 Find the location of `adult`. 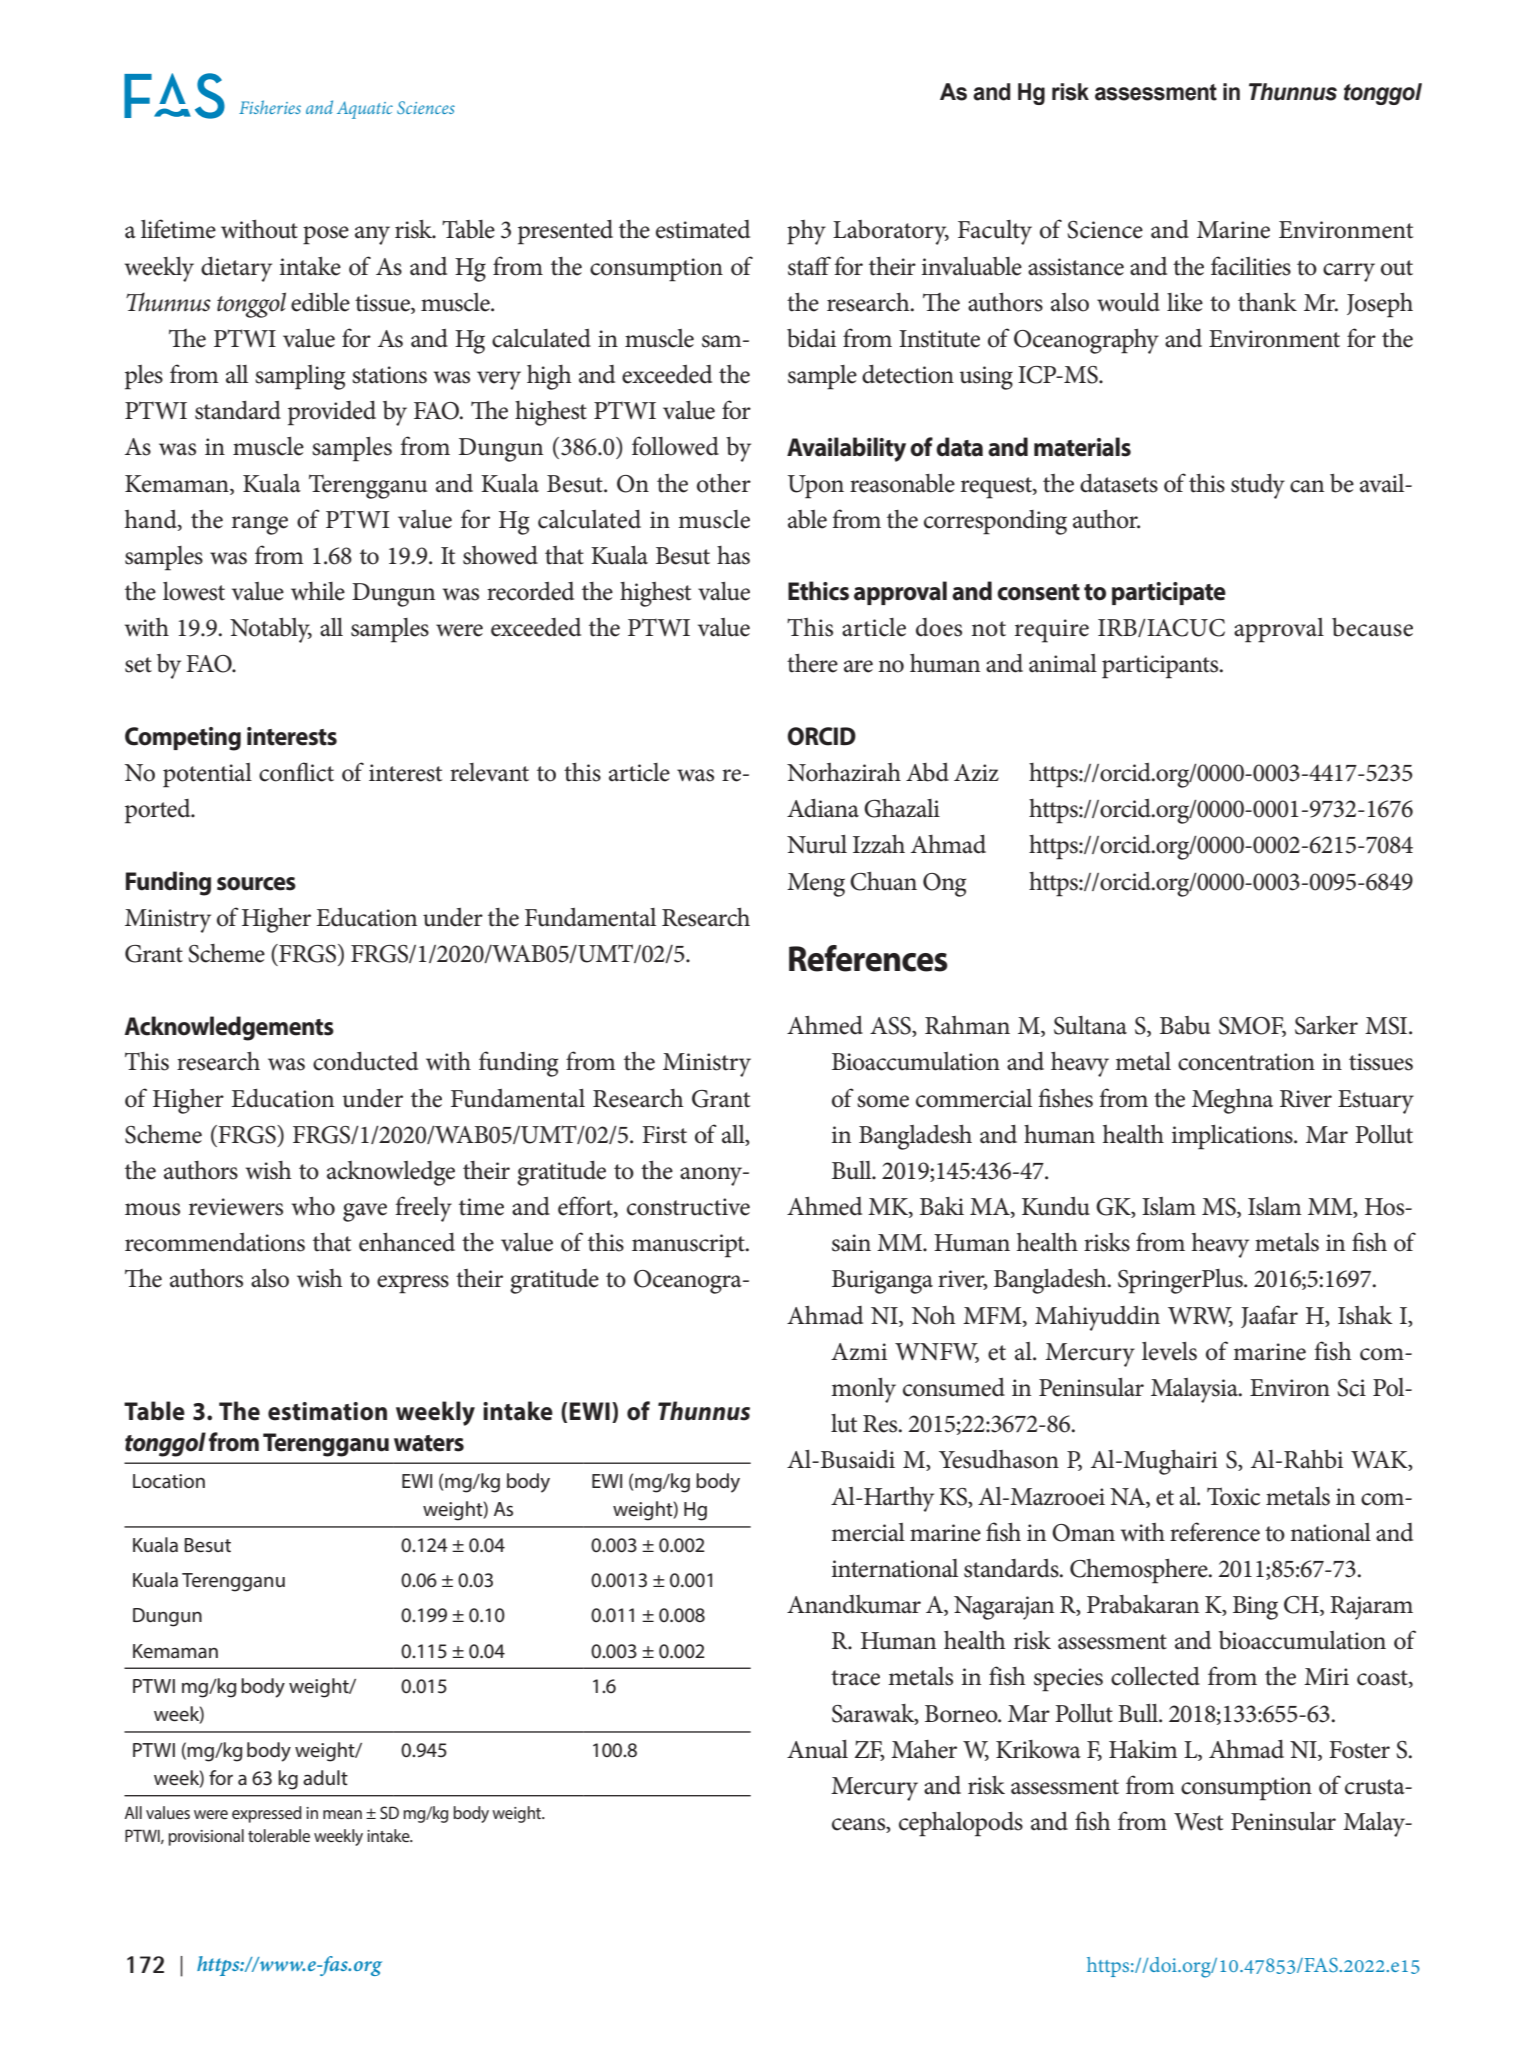

adult is located at coordinates (325, 1778).
